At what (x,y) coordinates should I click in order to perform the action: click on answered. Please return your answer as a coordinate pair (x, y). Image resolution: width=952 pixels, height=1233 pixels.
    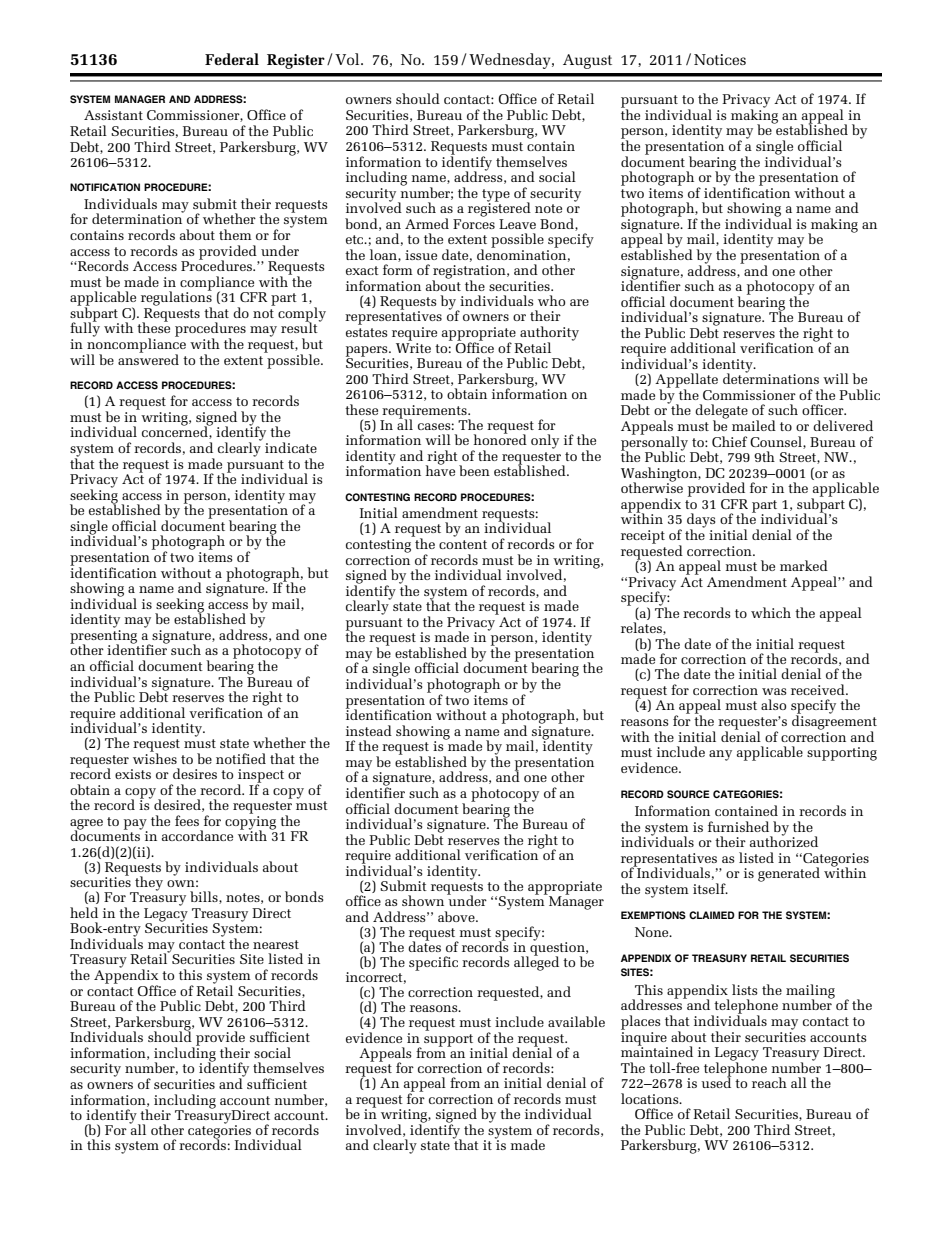
    Looking at the image, I should click on (148, 358).
